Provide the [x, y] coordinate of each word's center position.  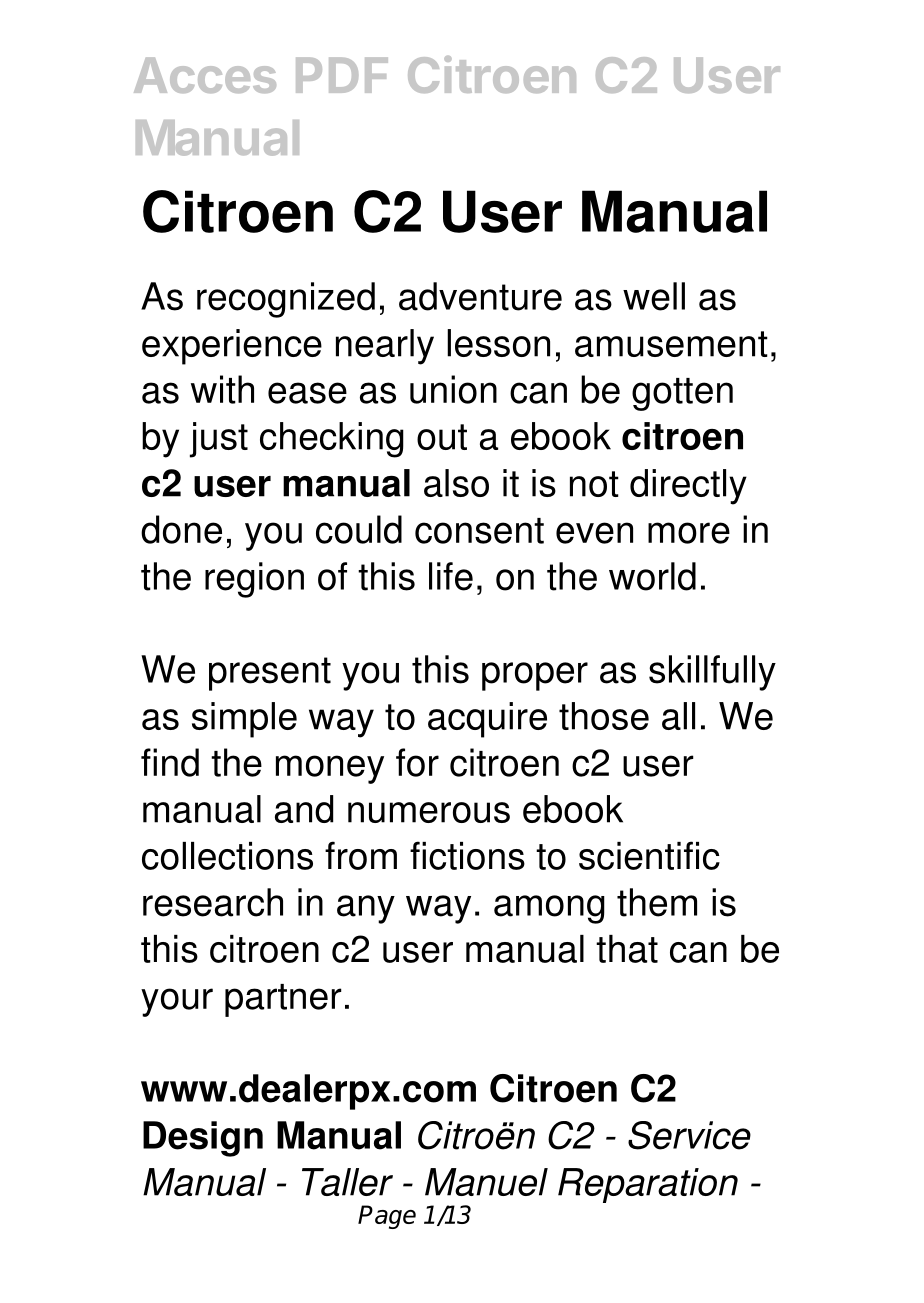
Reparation [648, 1185]
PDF [342, 75]
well [654, 296]
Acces [205, 75]
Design [203, 1139]
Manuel [486, 1182]
